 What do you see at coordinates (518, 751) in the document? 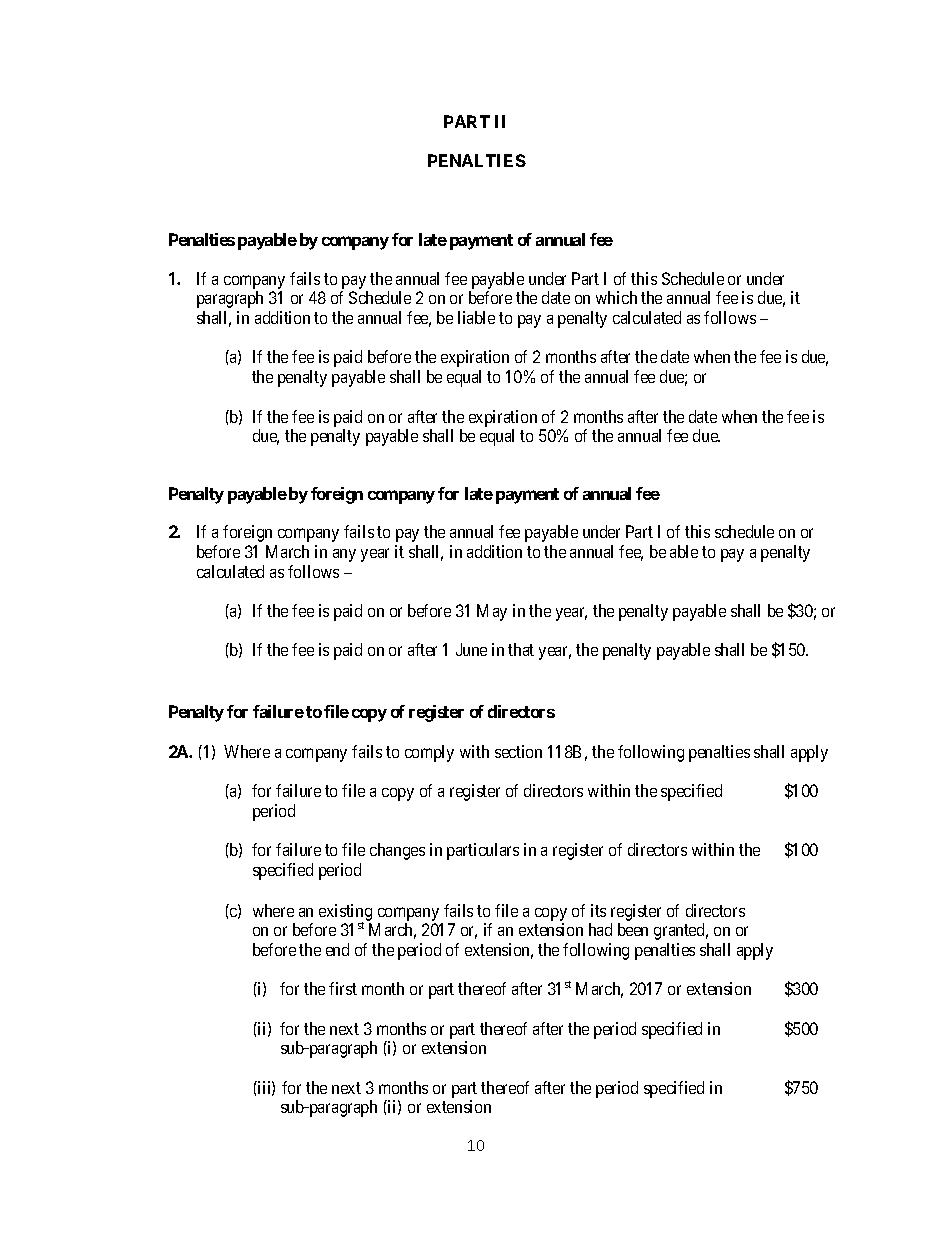
I see `section` at bounding box center [518, 751].
